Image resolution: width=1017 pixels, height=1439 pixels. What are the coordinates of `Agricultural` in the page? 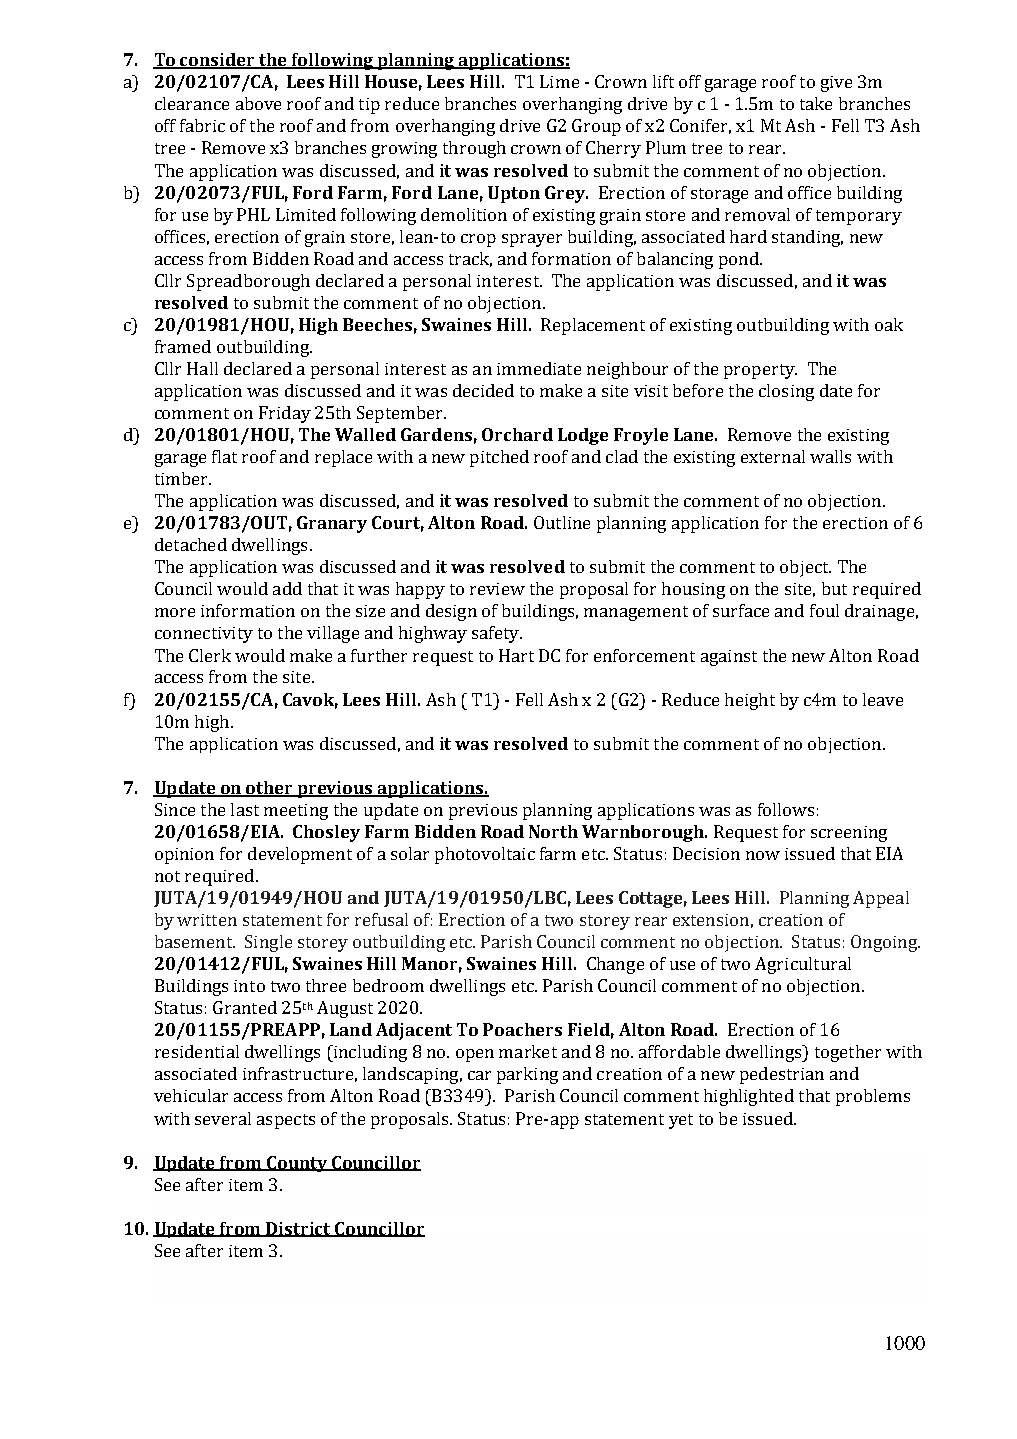 It's located at (803, 965).
